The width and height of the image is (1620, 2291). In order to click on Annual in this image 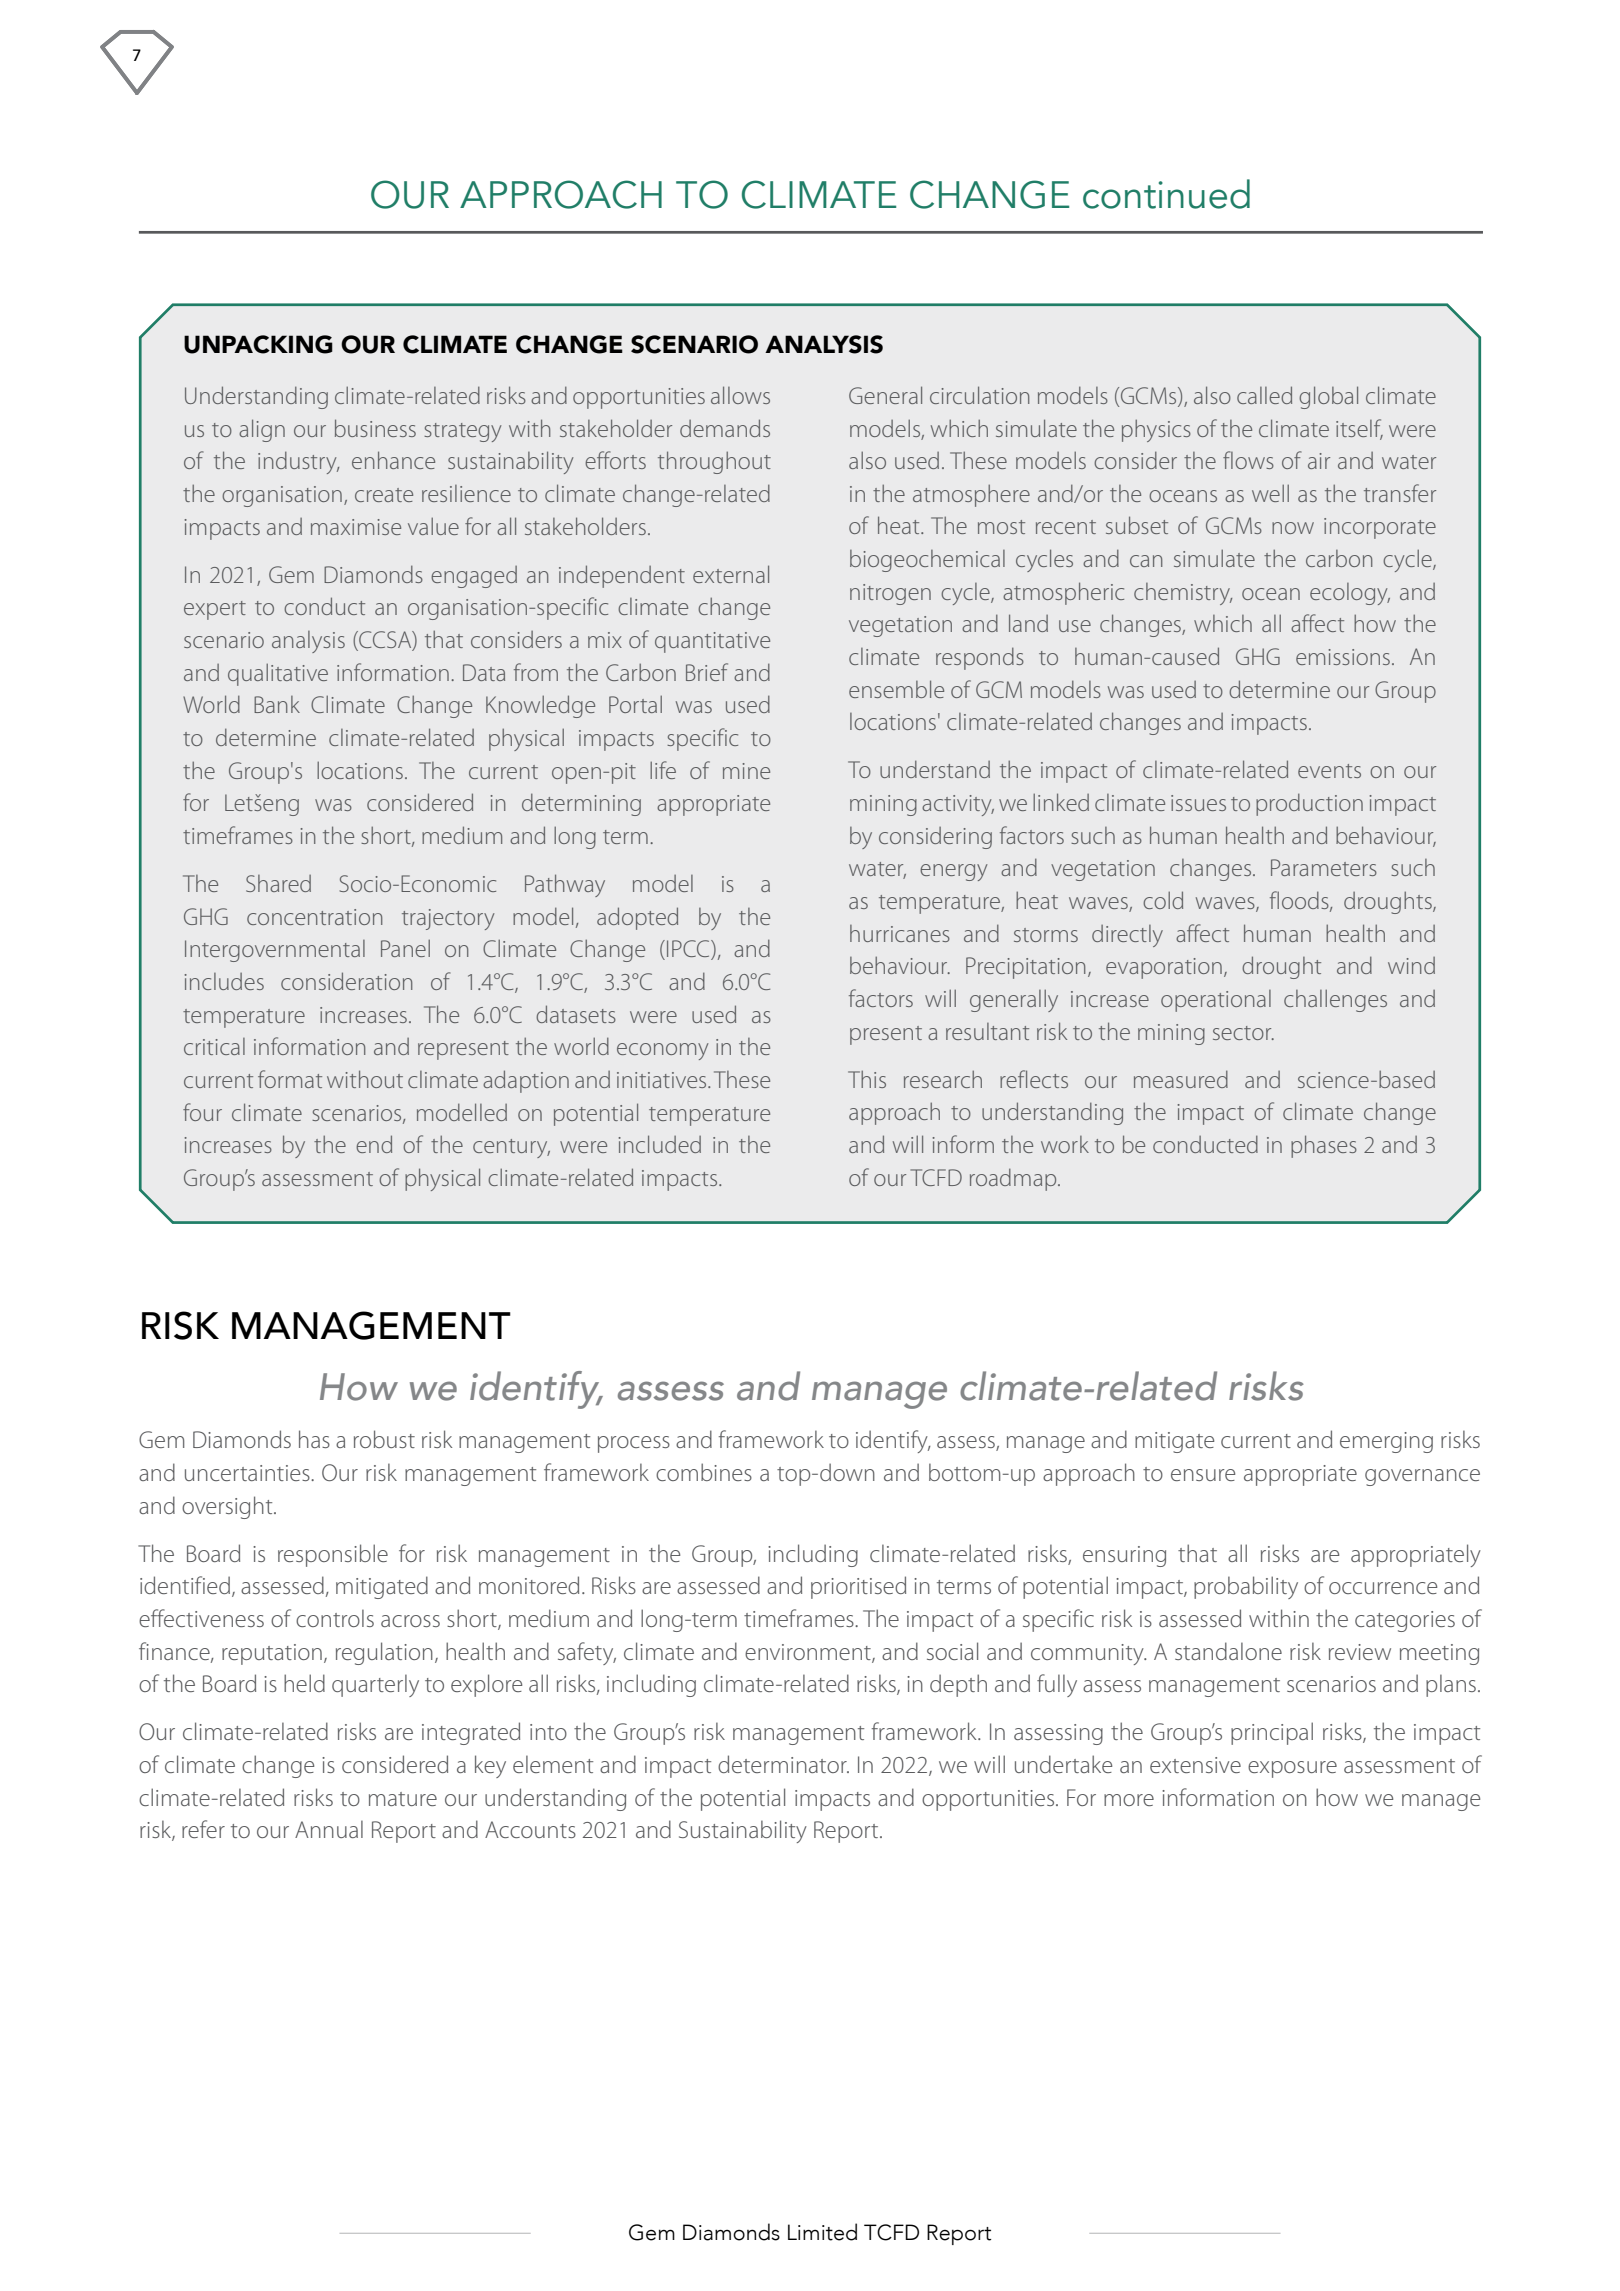, I will do `click(329, 1829)`.
